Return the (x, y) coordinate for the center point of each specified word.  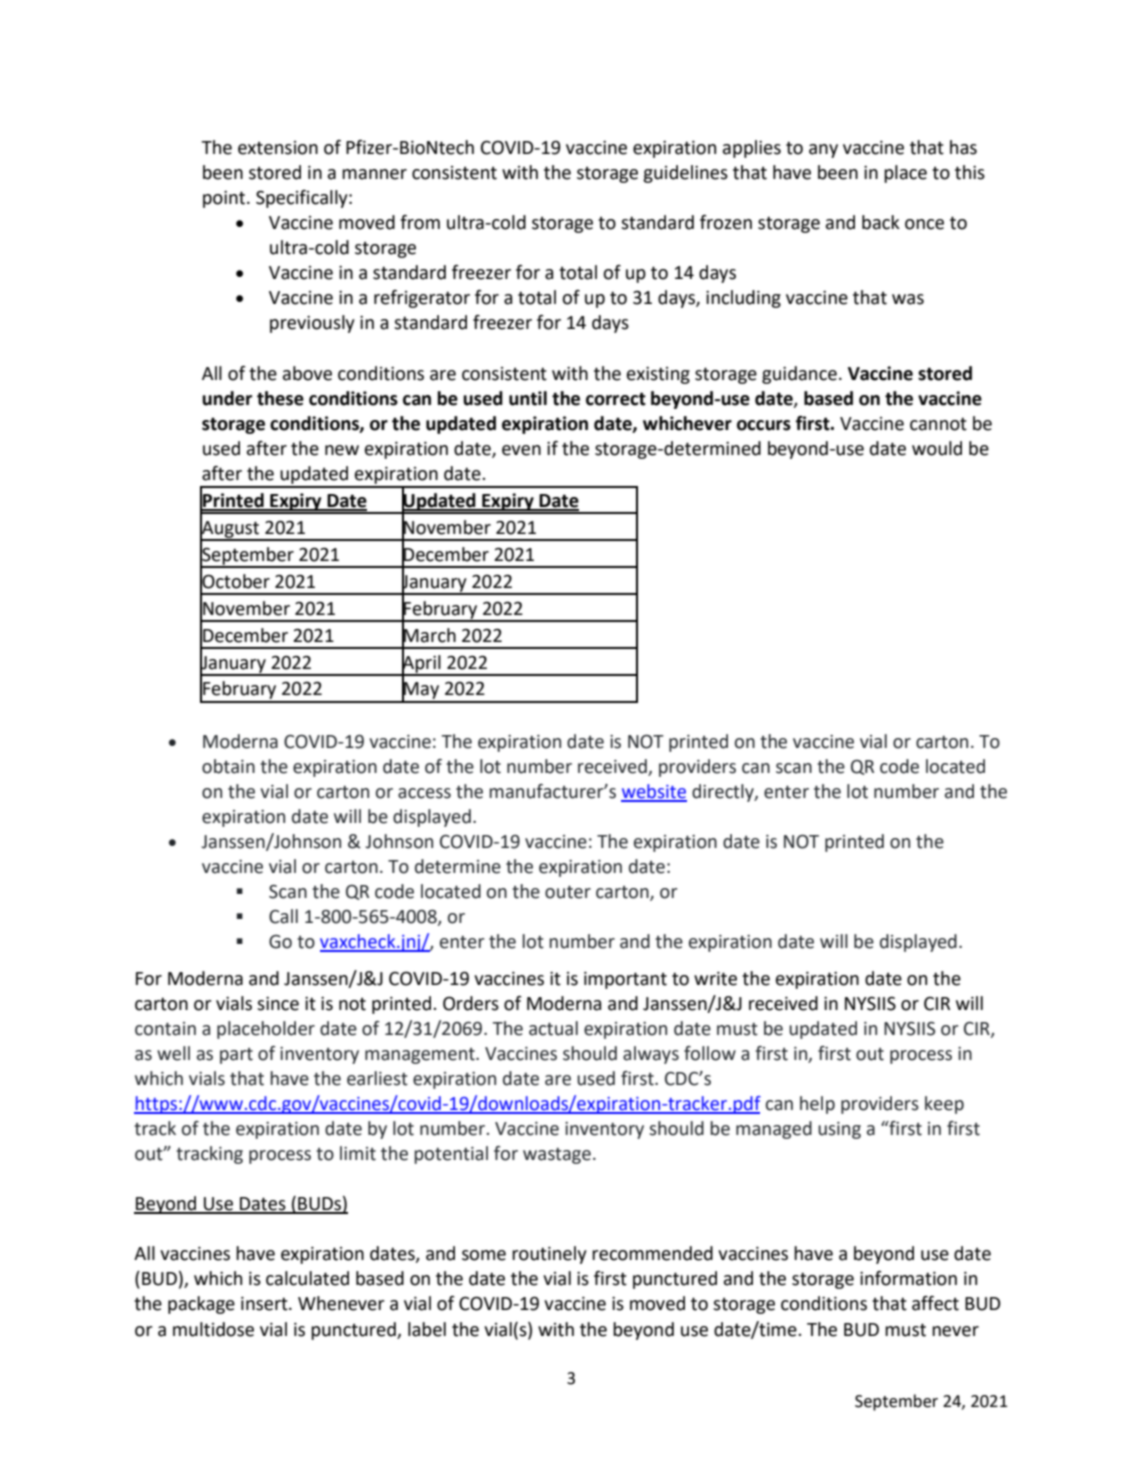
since (278, 1004)
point (225, 199)
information (908, 1278)
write (715, 979)
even (521, 450)
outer (568, 892)
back (881, 222)
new (342, 450)
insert (265, 1304)
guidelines (685, 174)
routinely (549, 1255)
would (937, 448)
